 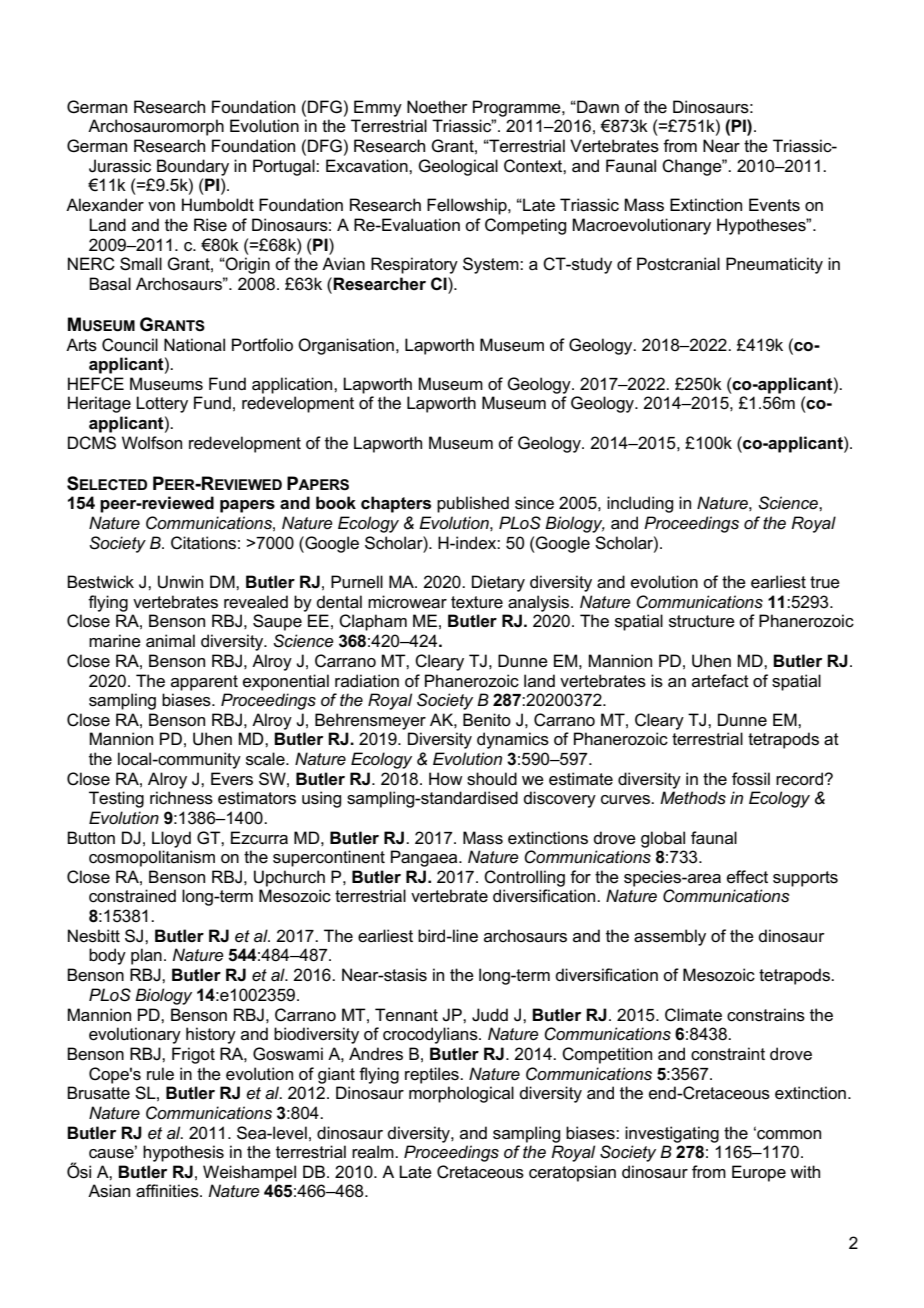 I want to click on hypothesis, so click(x=183, y=1153).
